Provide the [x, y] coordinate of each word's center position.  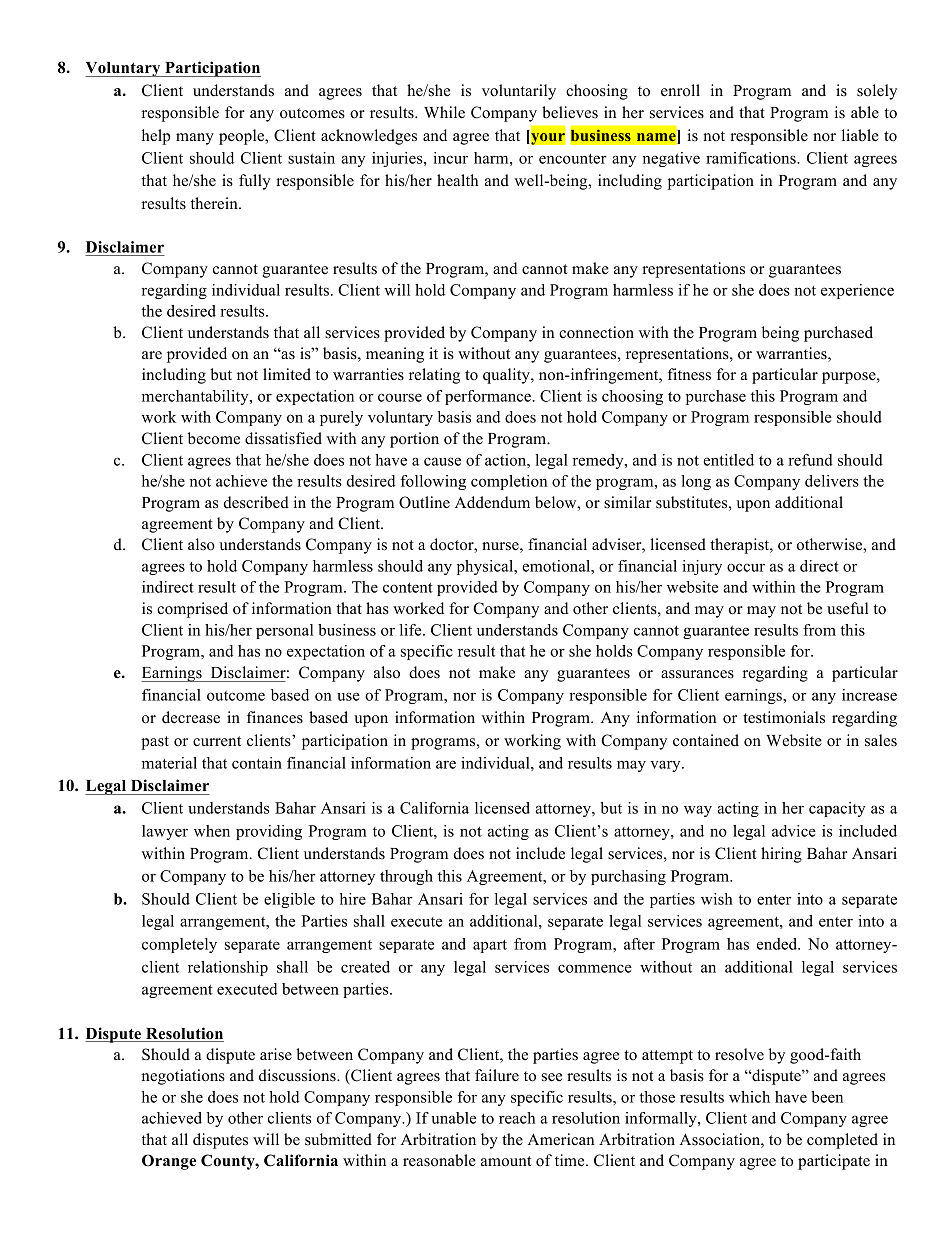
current [217, 741]
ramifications [752, 158]
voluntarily [519, 92]
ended [778, 944]
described [256, 502]
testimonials [784, 717]
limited [287, 374]
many [195, 139]
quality [507, 376]
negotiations [183, 1077]
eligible [289, 900]
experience [857, 291]
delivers [832, 481]
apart [490, 946]
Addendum [492, 502]
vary [666, 766]
